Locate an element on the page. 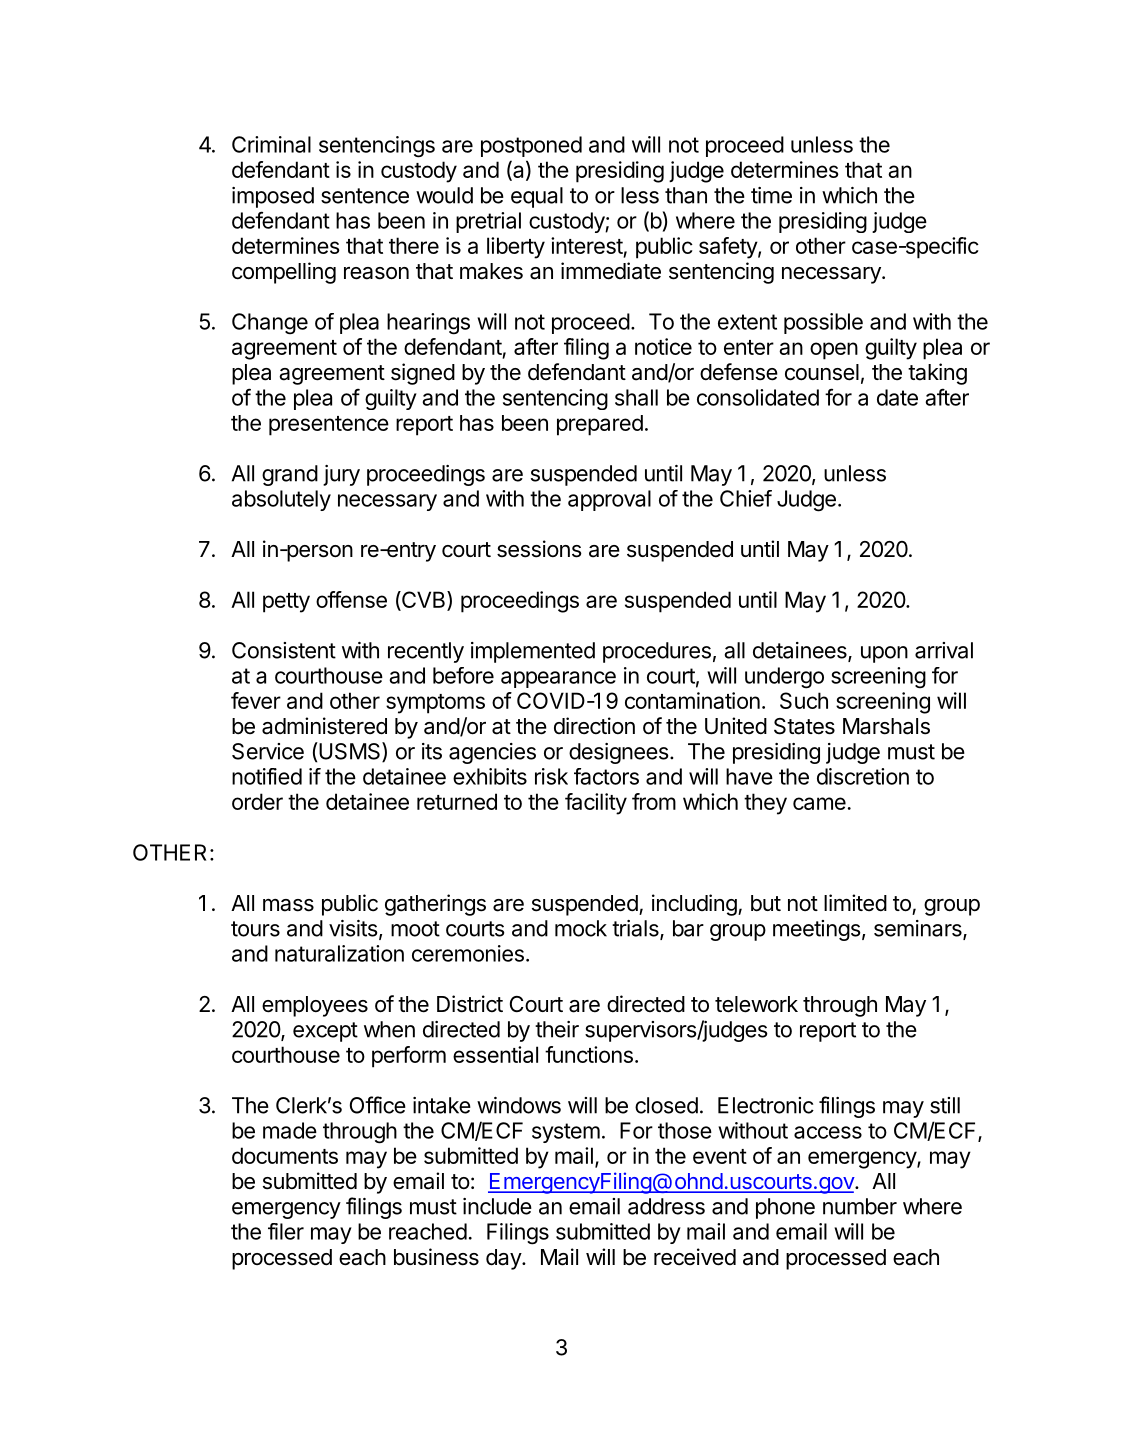 The height and width of the image is (1451, 1122). direction is located at coordinates (594, 725).
